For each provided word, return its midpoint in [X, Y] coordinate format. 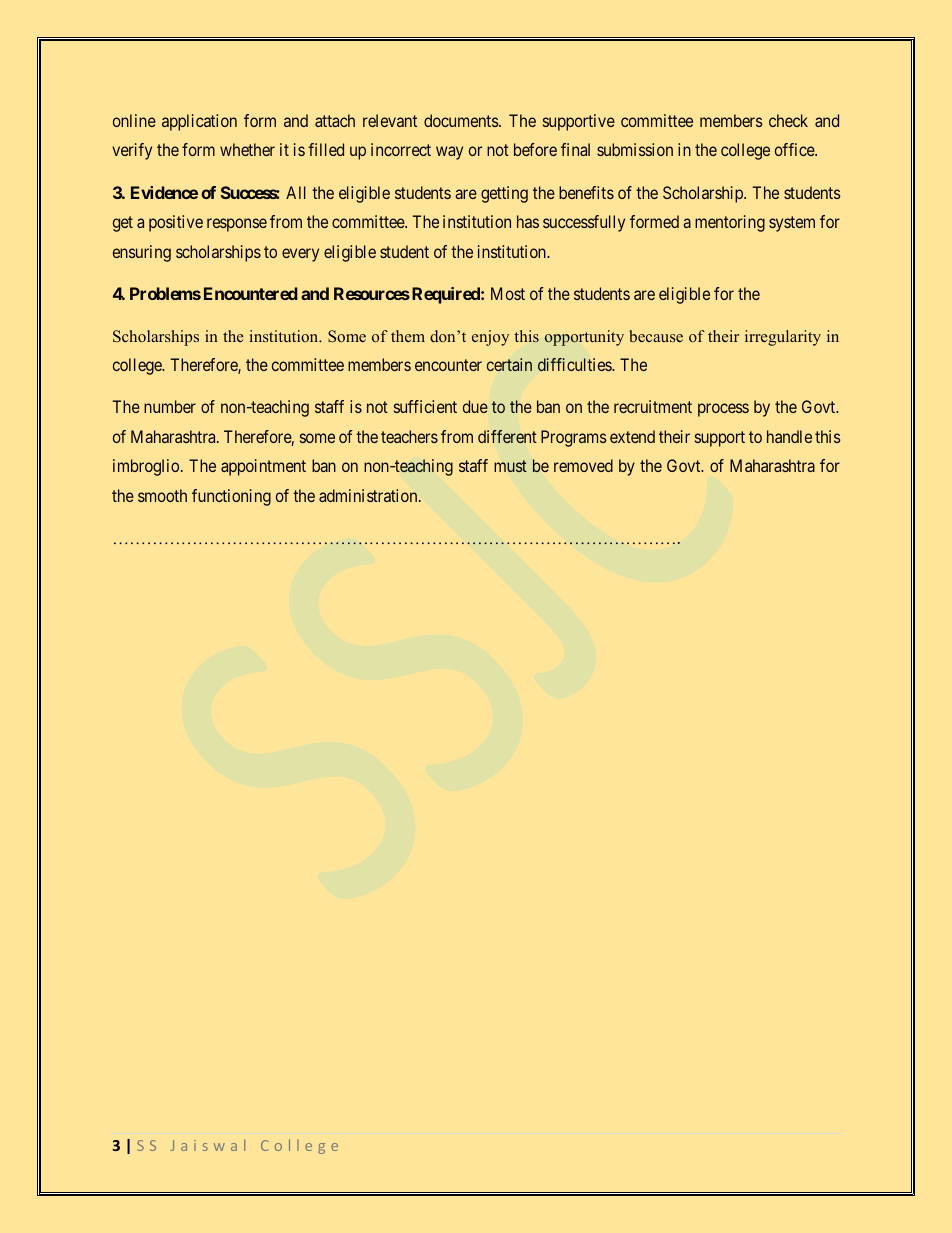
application [199, 122]
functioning [231, 497]
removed [583, 465]
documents [462, 120]
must [510, 466]
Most [508, 293]
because [656, 336]
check [788, 120]
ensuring [142, 253]
